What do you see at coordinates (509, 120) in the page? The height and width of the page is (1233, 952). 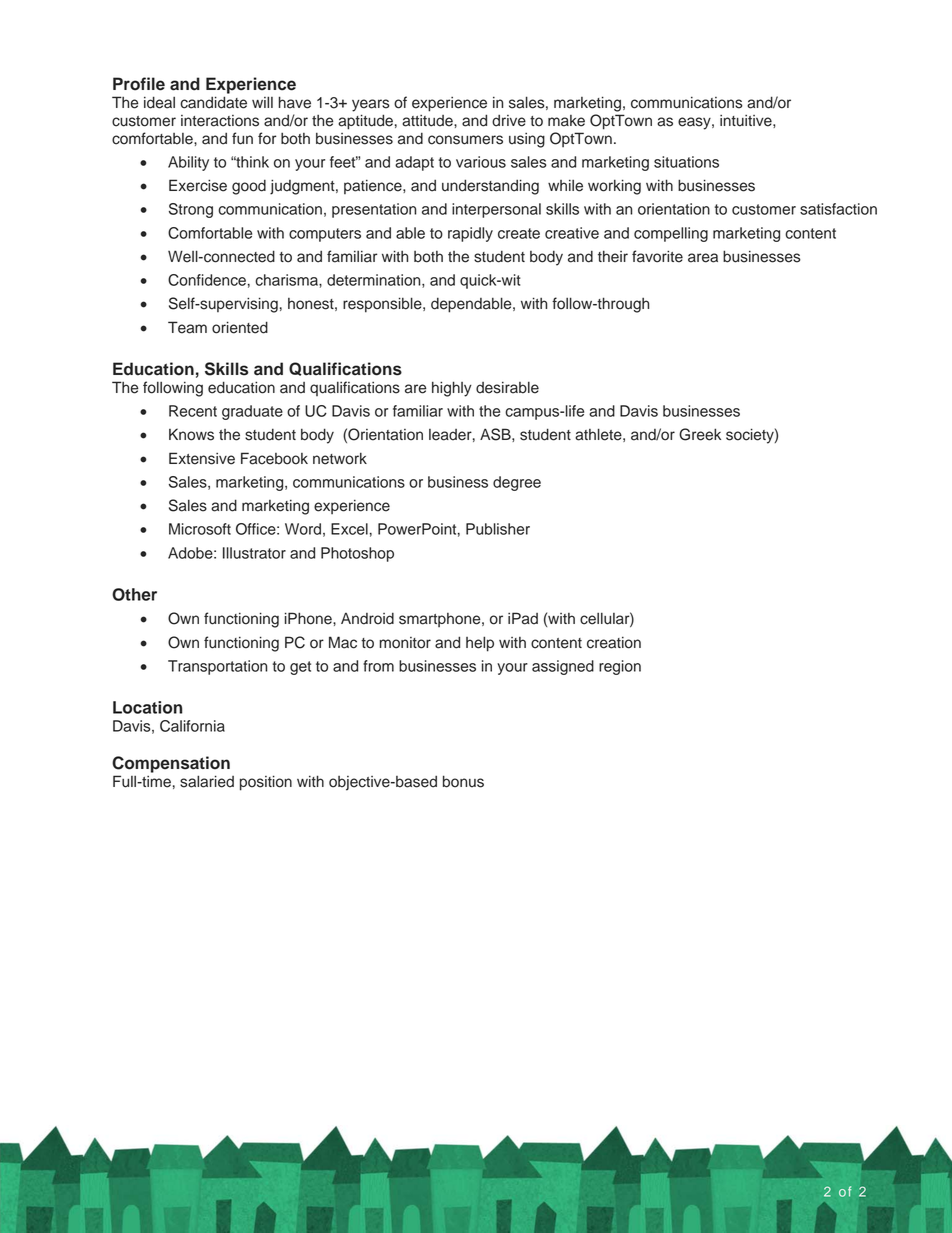 I see `drive` at bounding box center [509, 120].
